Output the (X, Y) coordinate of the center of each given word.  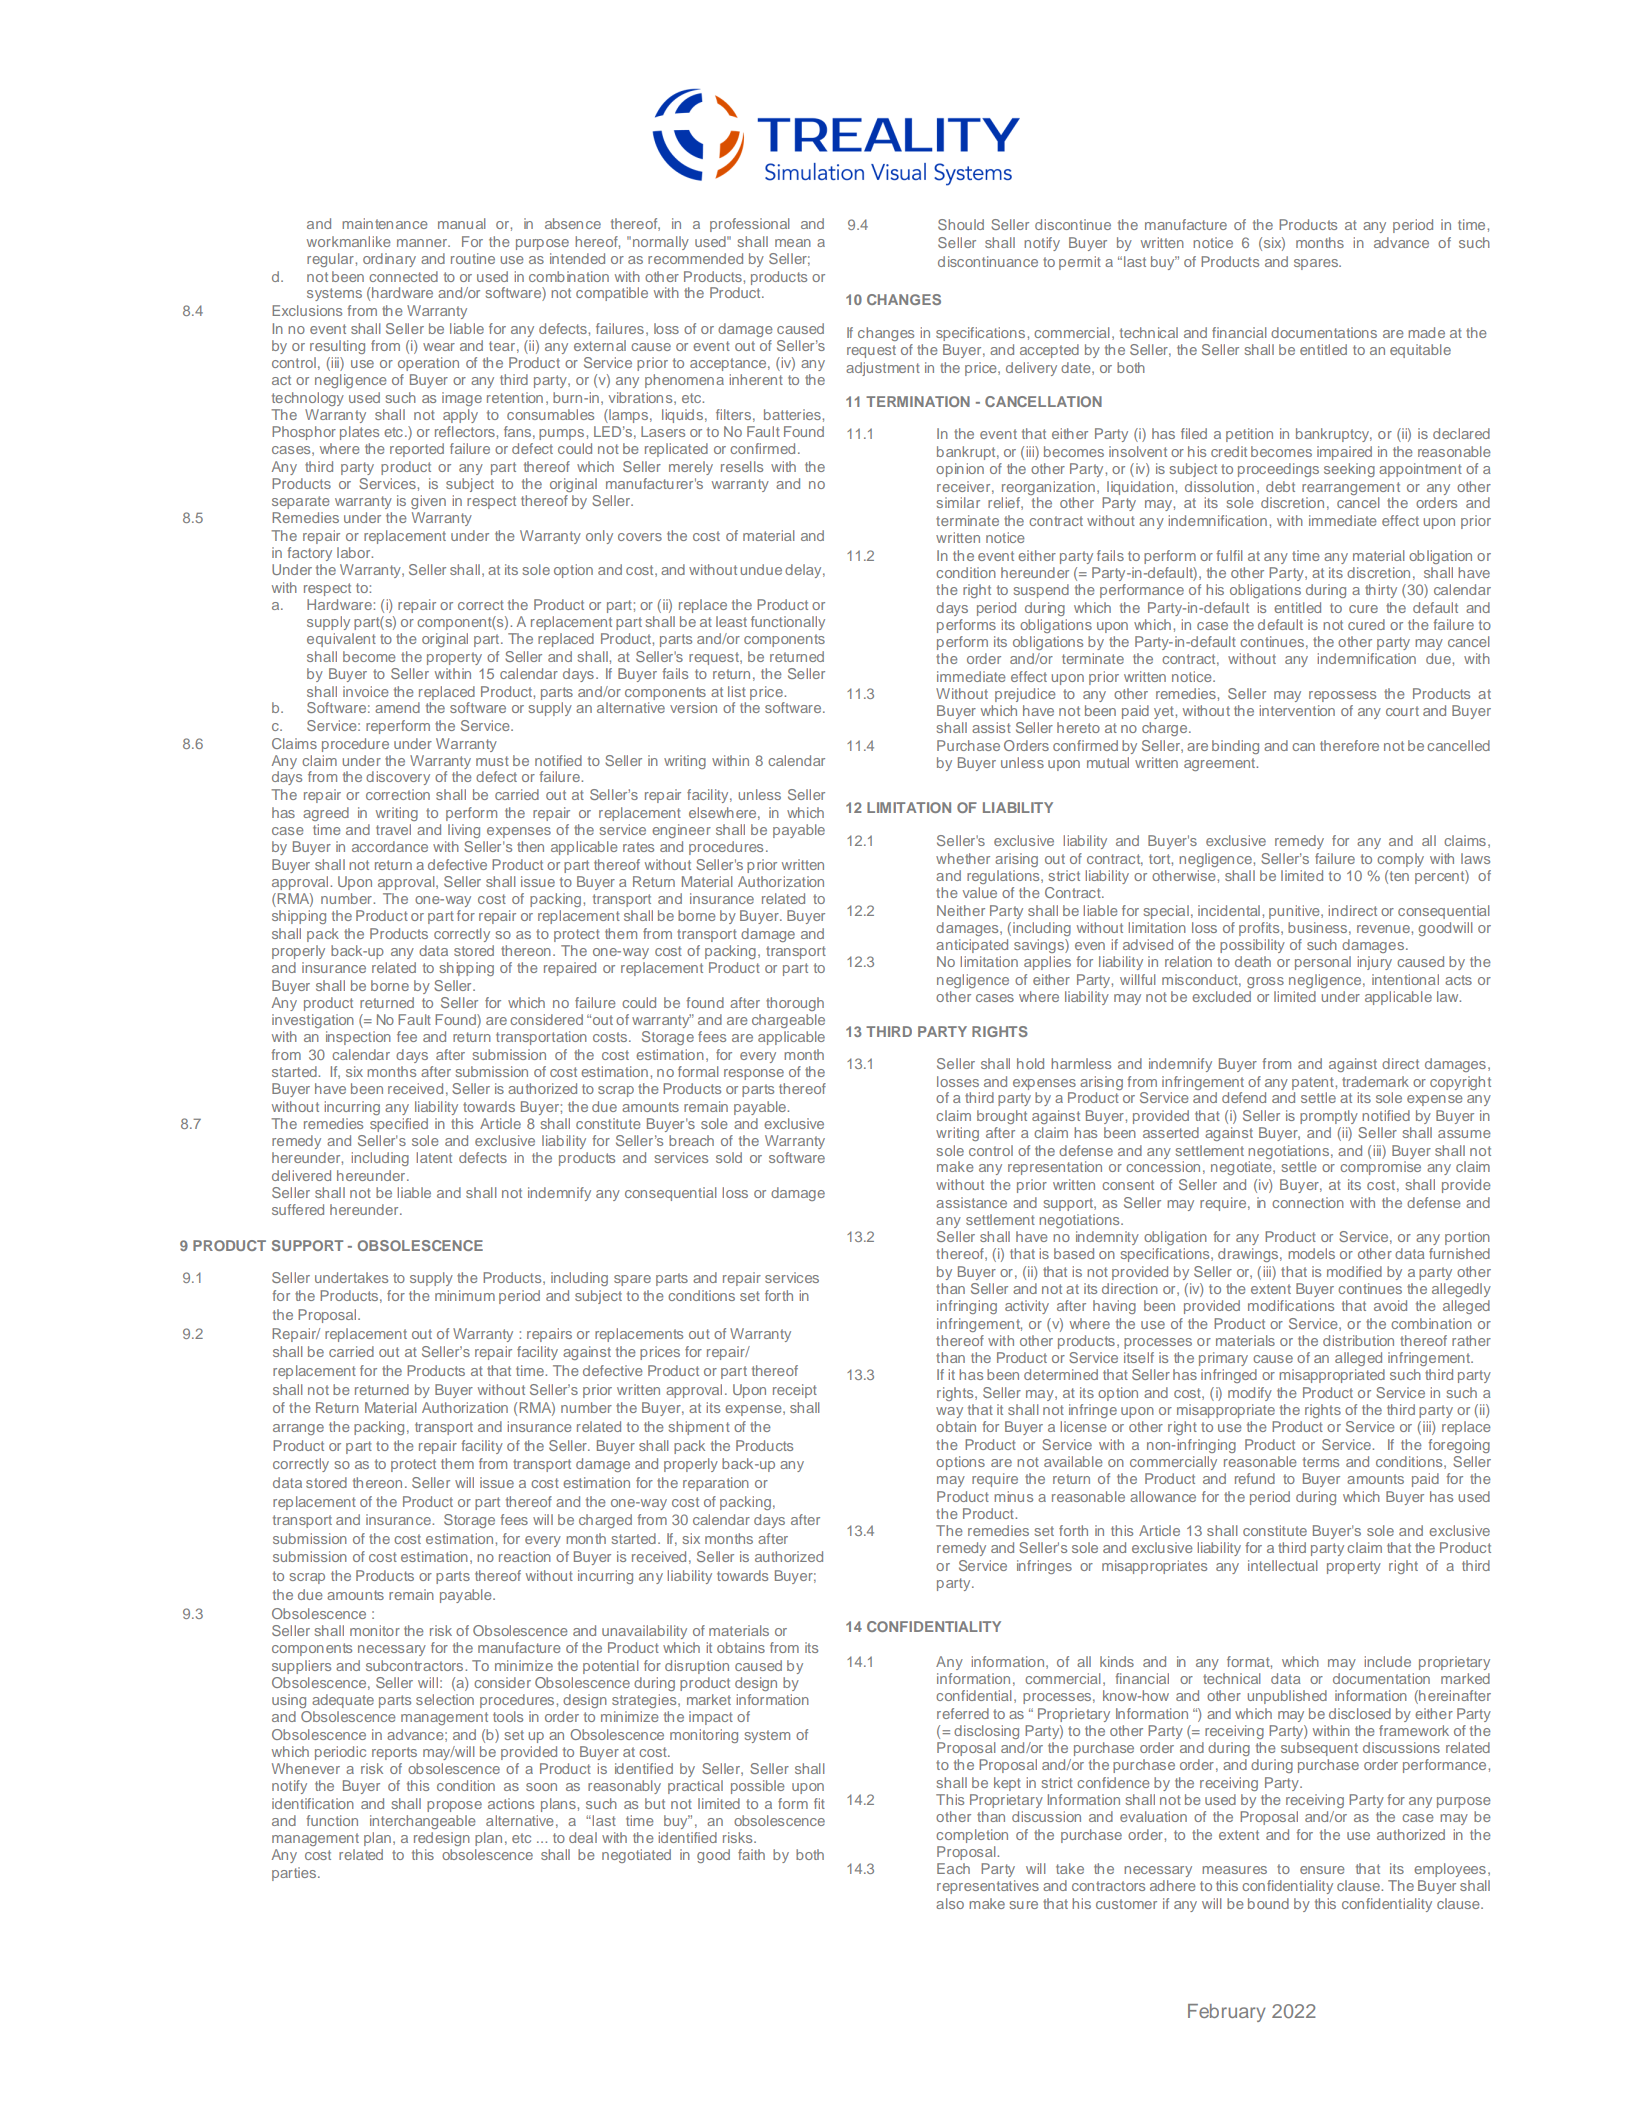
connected (403, 276)
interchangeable (423, 1822)
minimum (465, 1295)
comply (1400, 860)
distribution (1358, 1340)
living (464, 831)
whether (963, 858)
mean (793, 243)
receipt (795, 1391)
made (1426, 332)
